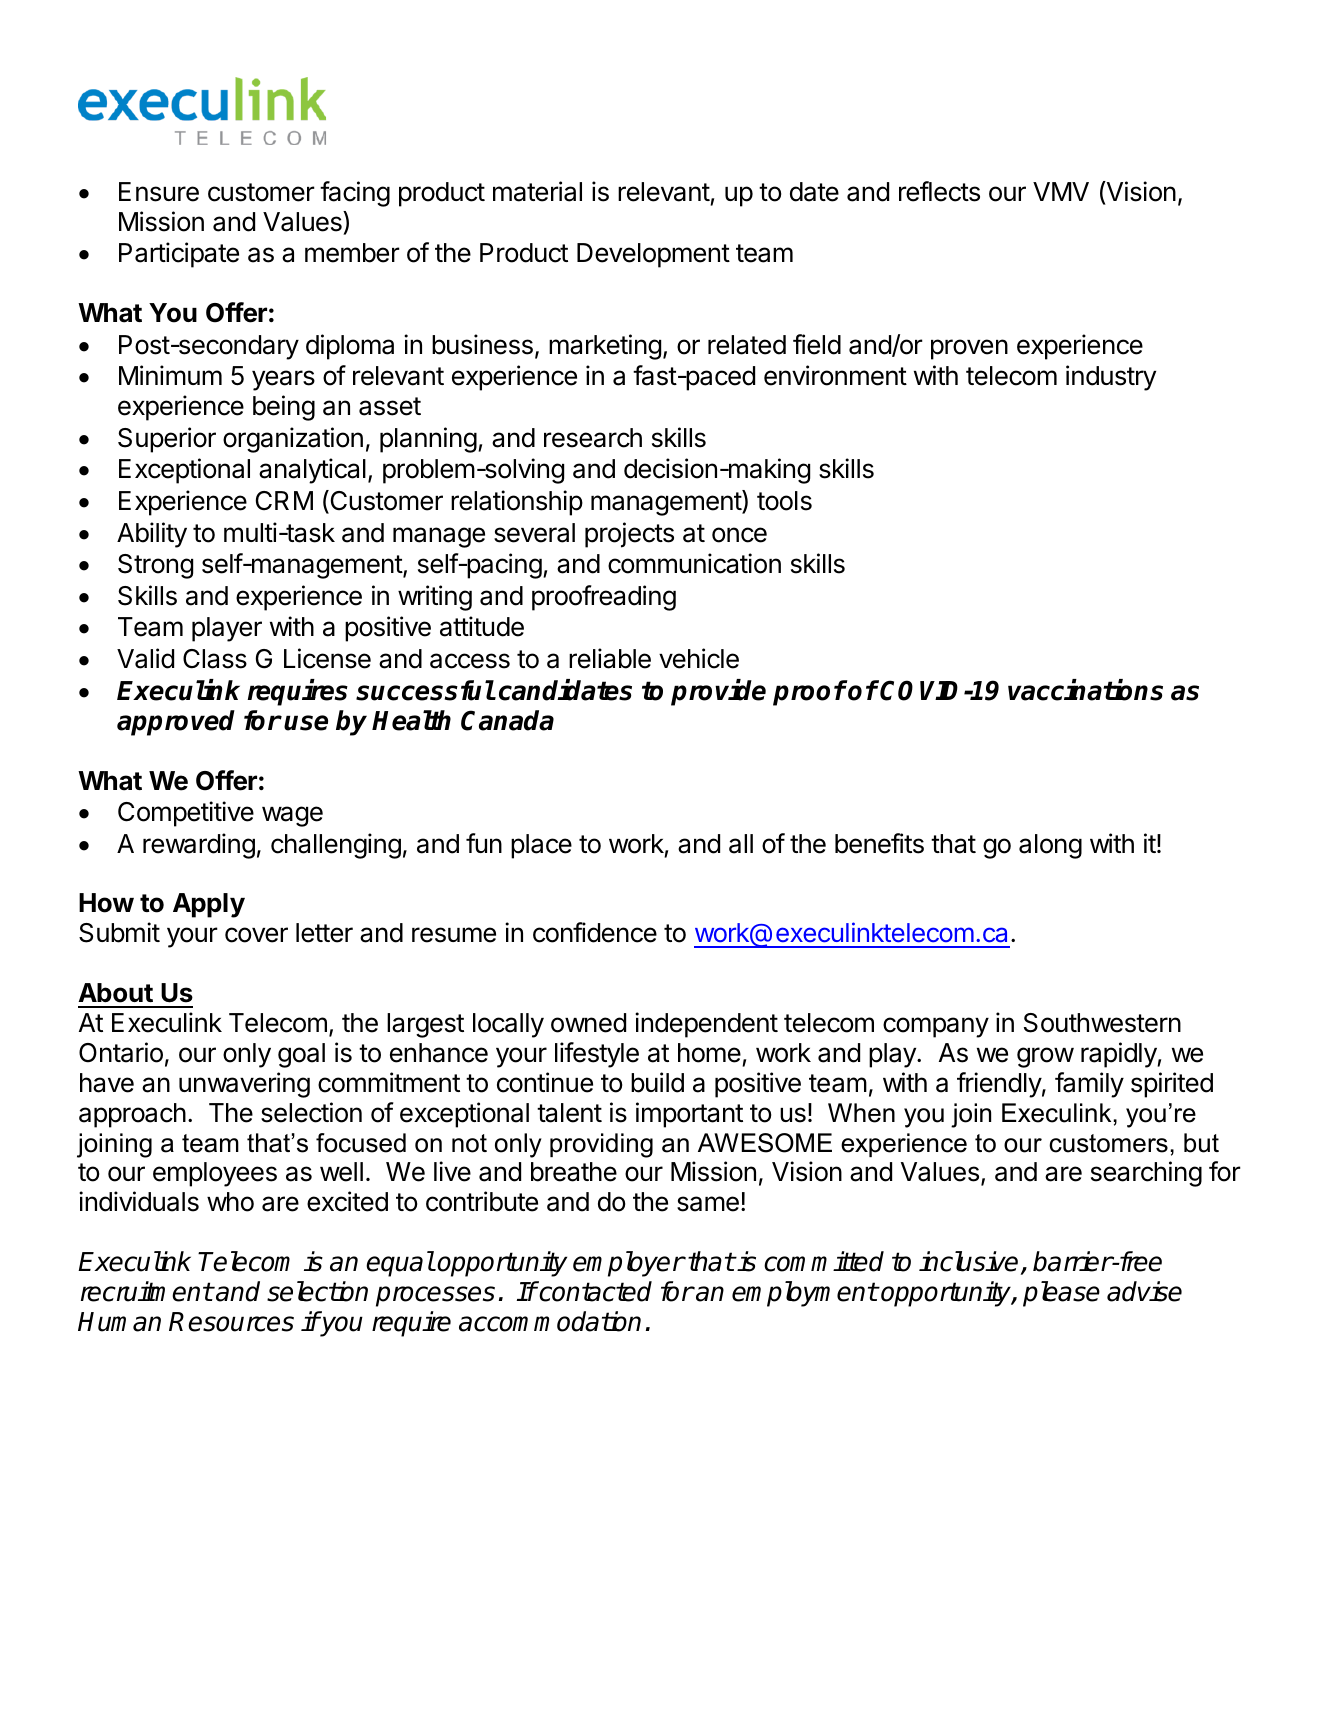 The image size is (1326, 1715). What do you see at coordinates (628, 1264) in the image?
I see `employer` at bounding box center [628, 1264].
